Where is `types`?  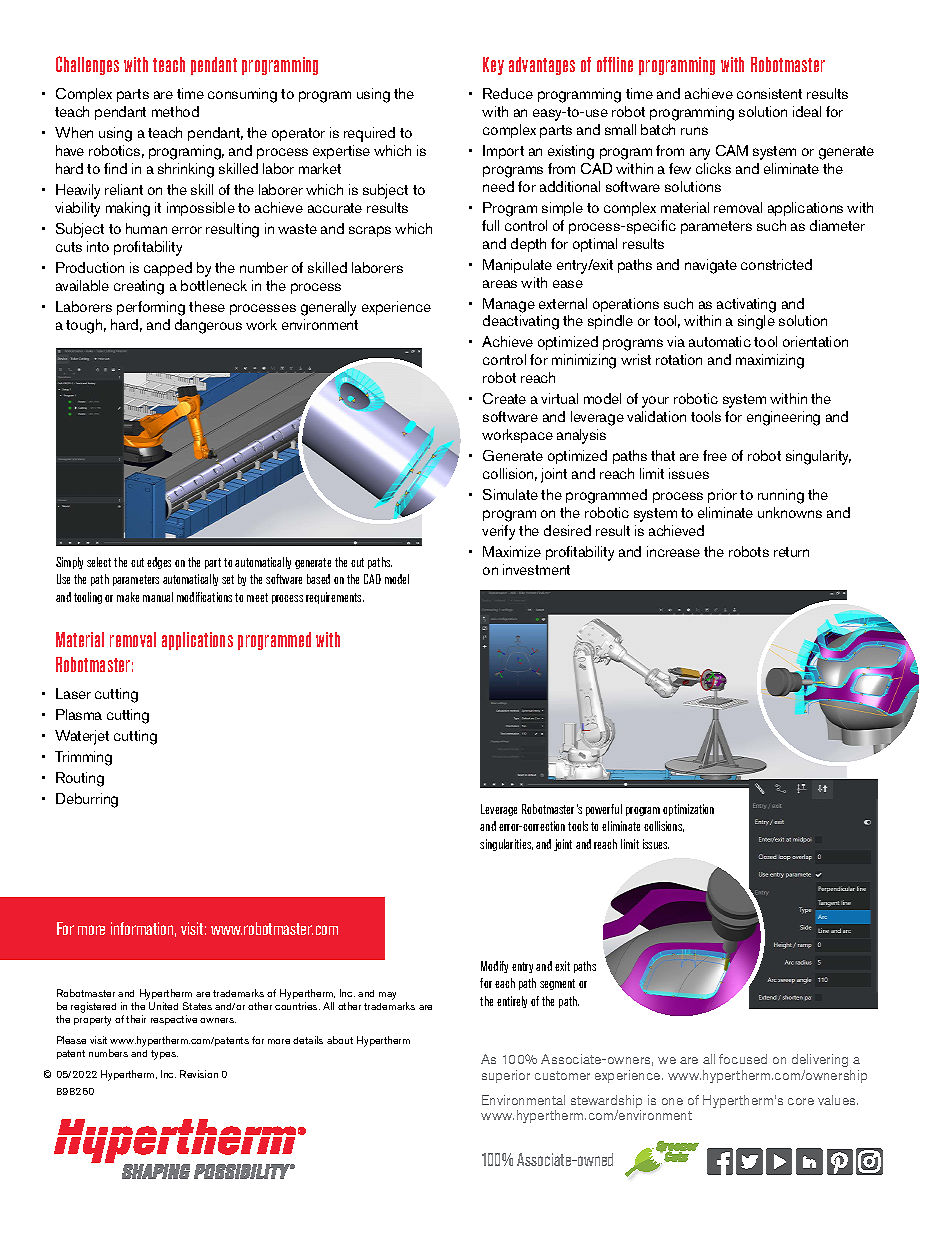 types is located at coordinates (164, 1055).
